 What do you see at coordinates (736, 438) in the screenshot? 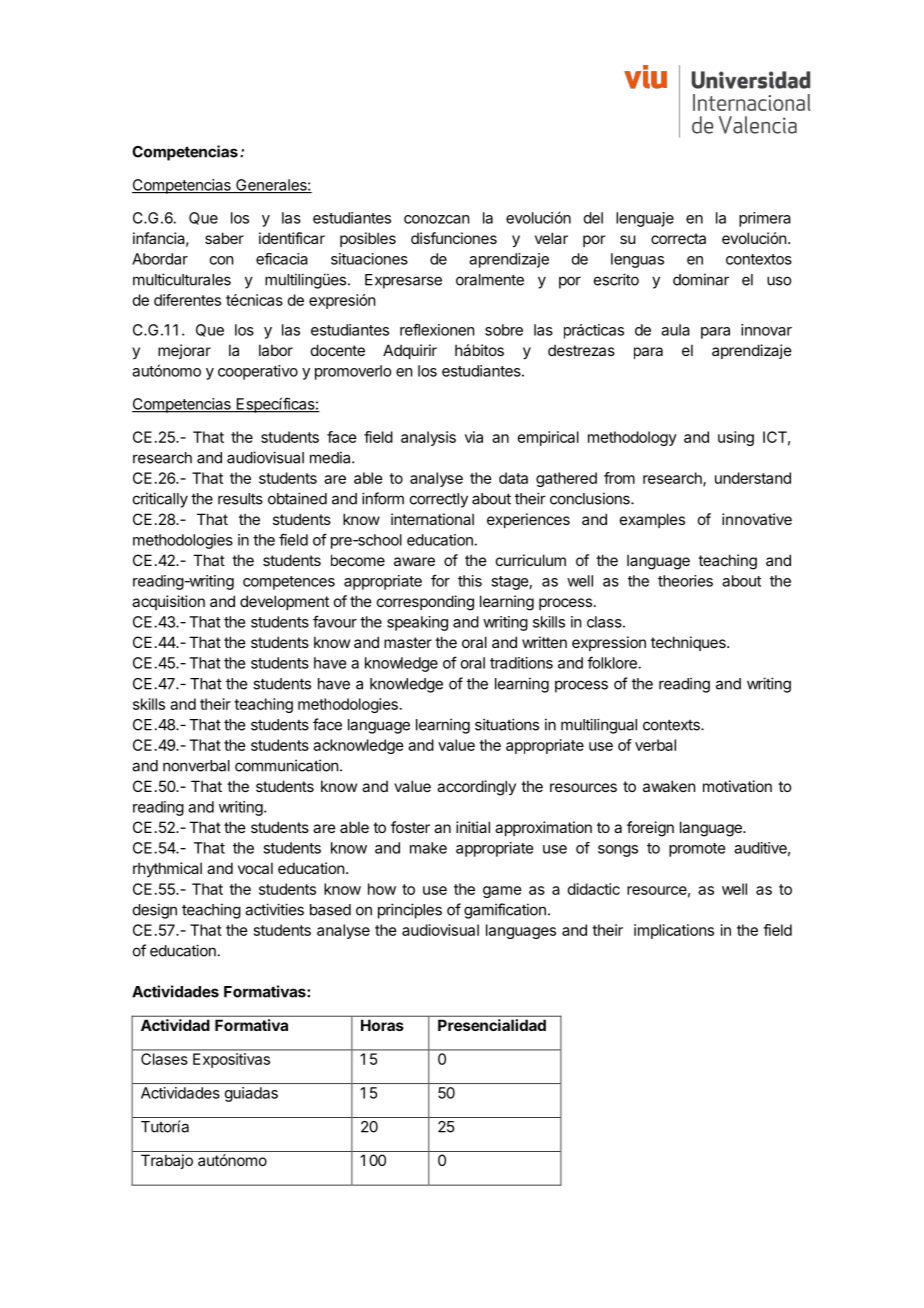
I see `using` at bounding box center [736, 438].
